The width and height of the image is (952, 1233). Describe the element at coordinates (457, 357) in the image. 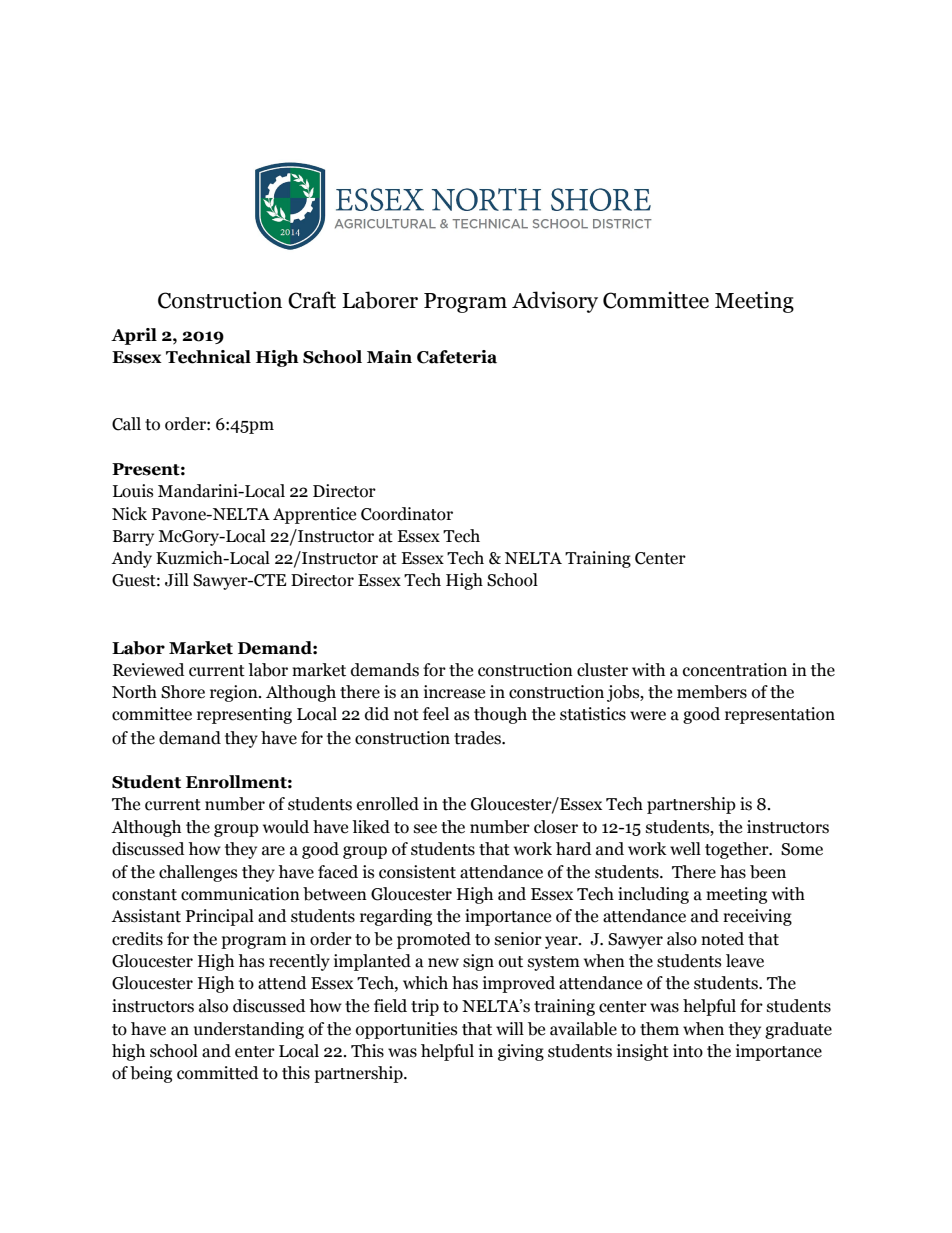

I see `Cafeteria` at that location.
